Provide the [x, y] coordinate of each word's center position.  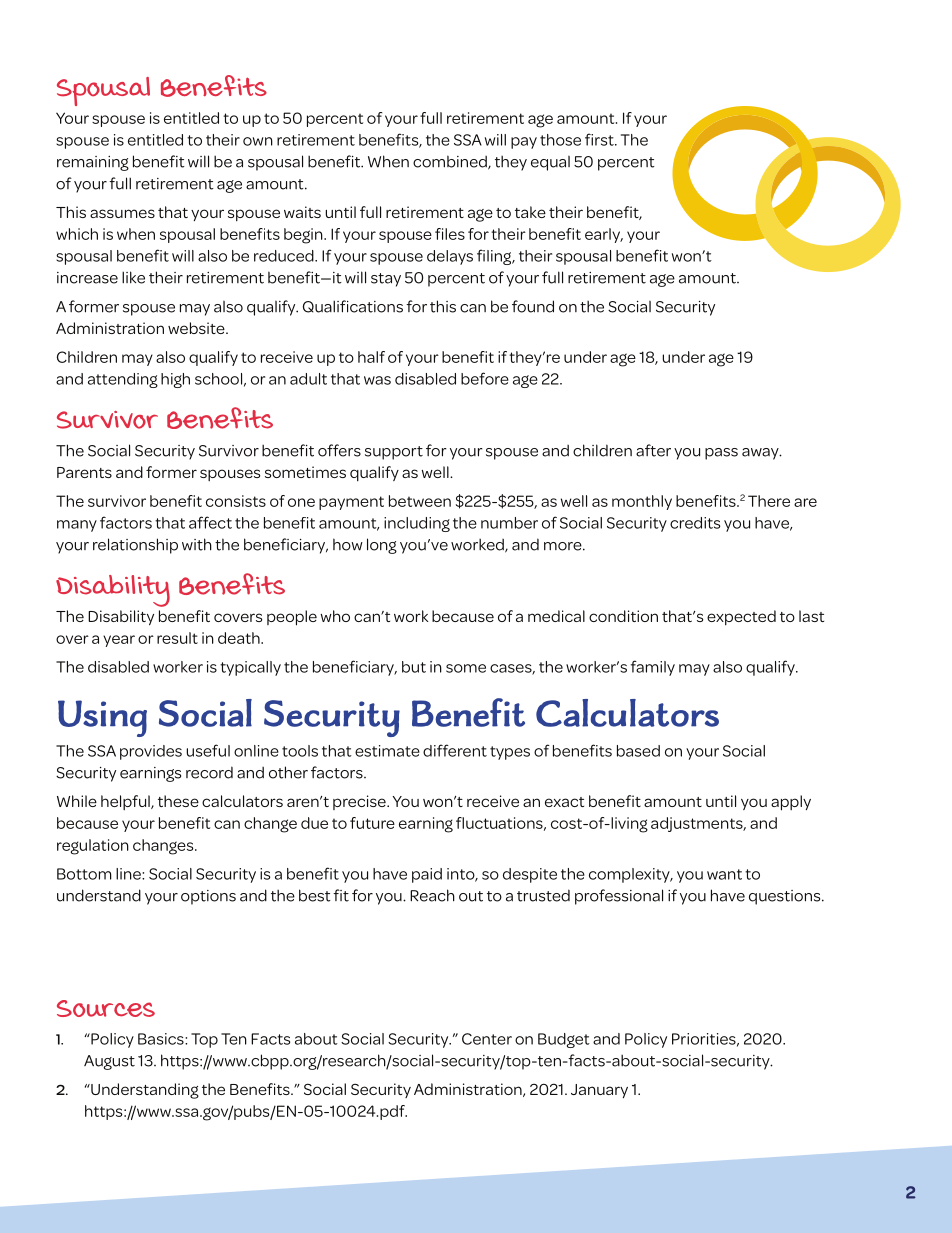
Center [487, 1039]
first [600, 139]
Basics [162, 1039]
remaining [93, 163]
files [450, 234]
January [599, 1091]
